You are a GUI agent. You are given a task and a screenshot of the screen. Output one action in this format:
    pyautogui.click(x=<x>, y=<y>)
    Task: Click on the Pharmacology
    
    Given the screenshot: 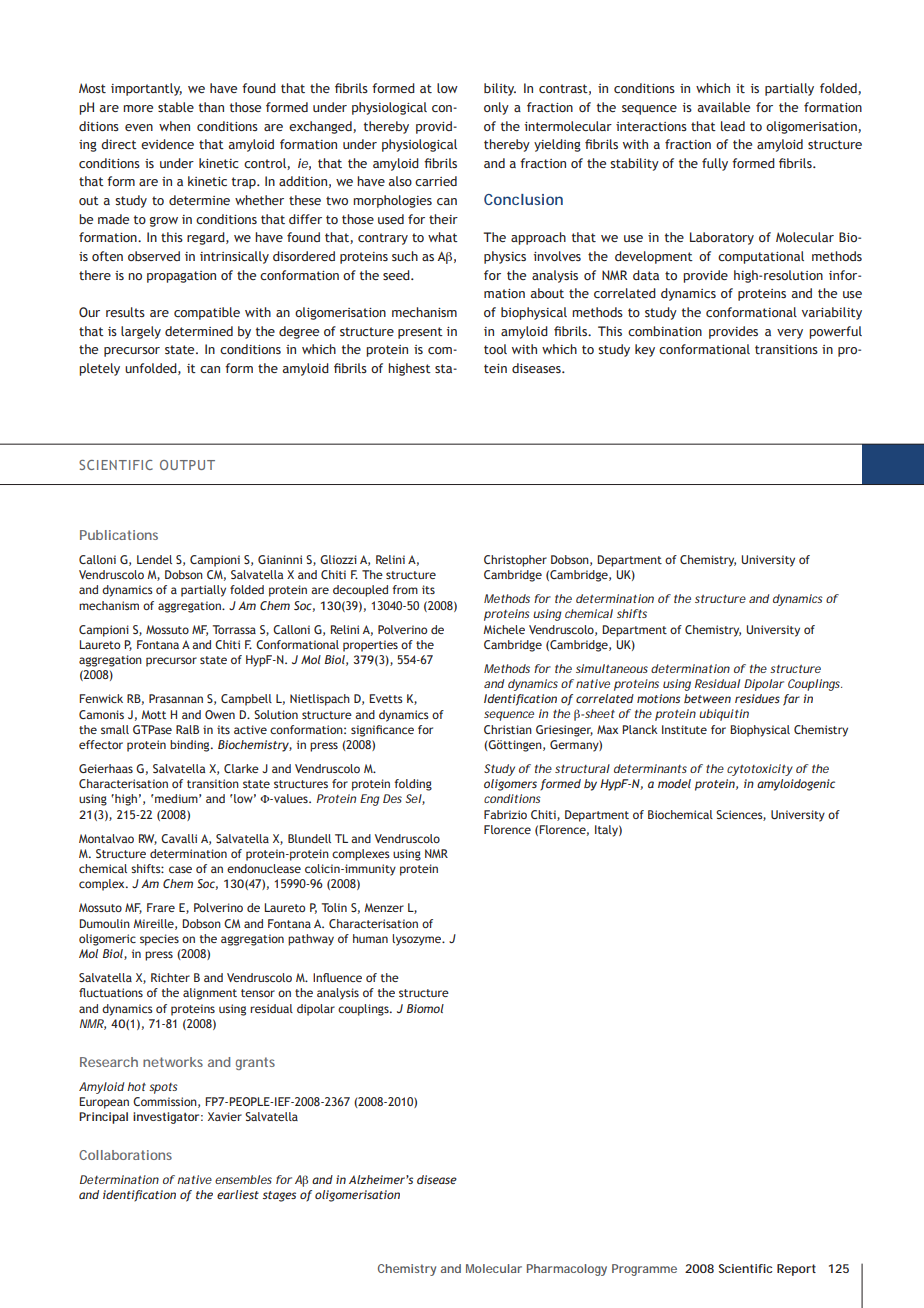 What is the action you would take?
    pyautogui.click(x=567, y=1270)
